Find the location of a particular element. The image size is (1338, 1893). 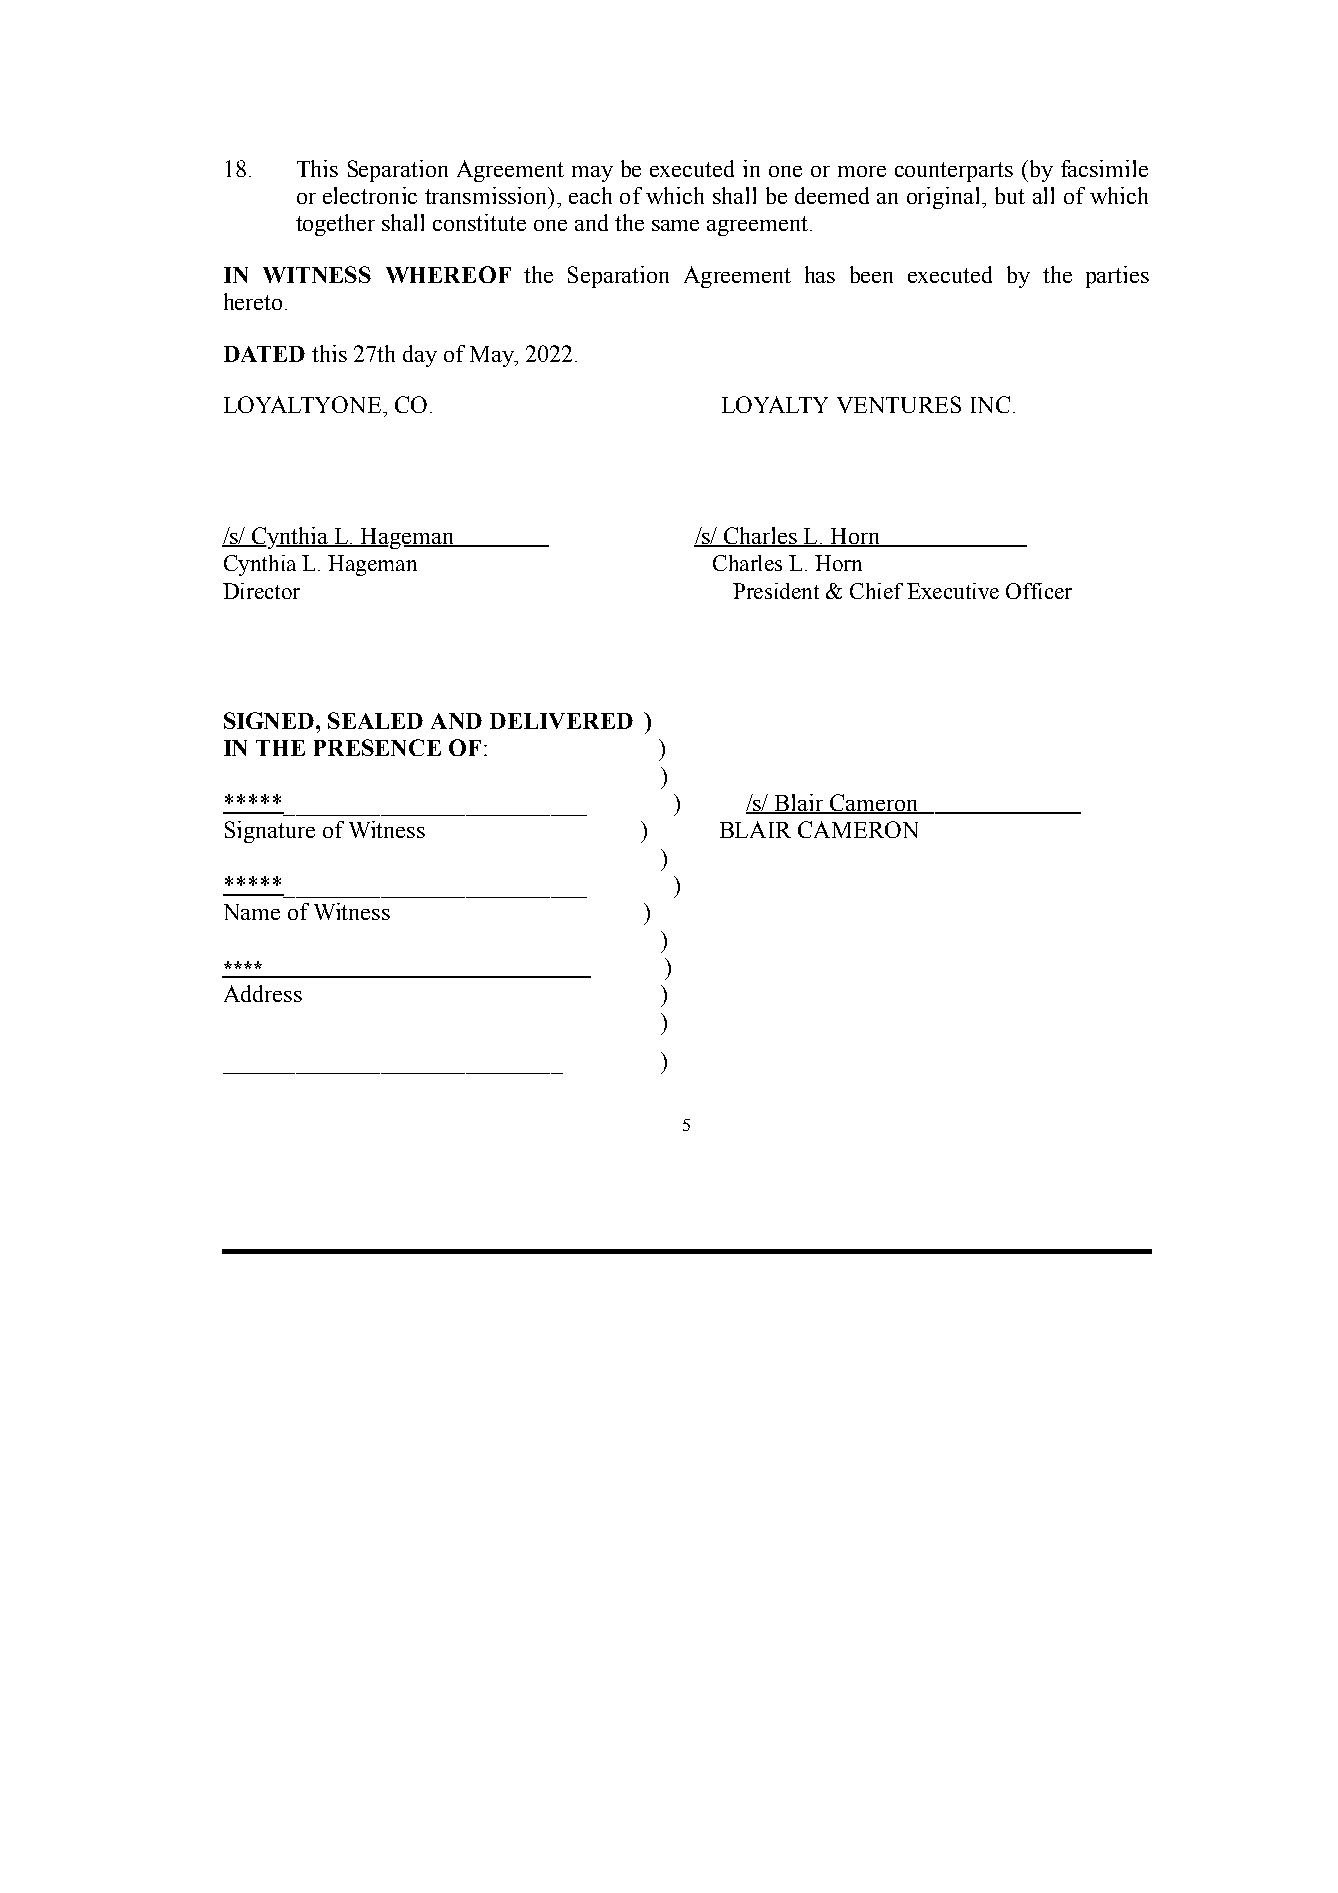

but is located at coordinates (1010, 195).
